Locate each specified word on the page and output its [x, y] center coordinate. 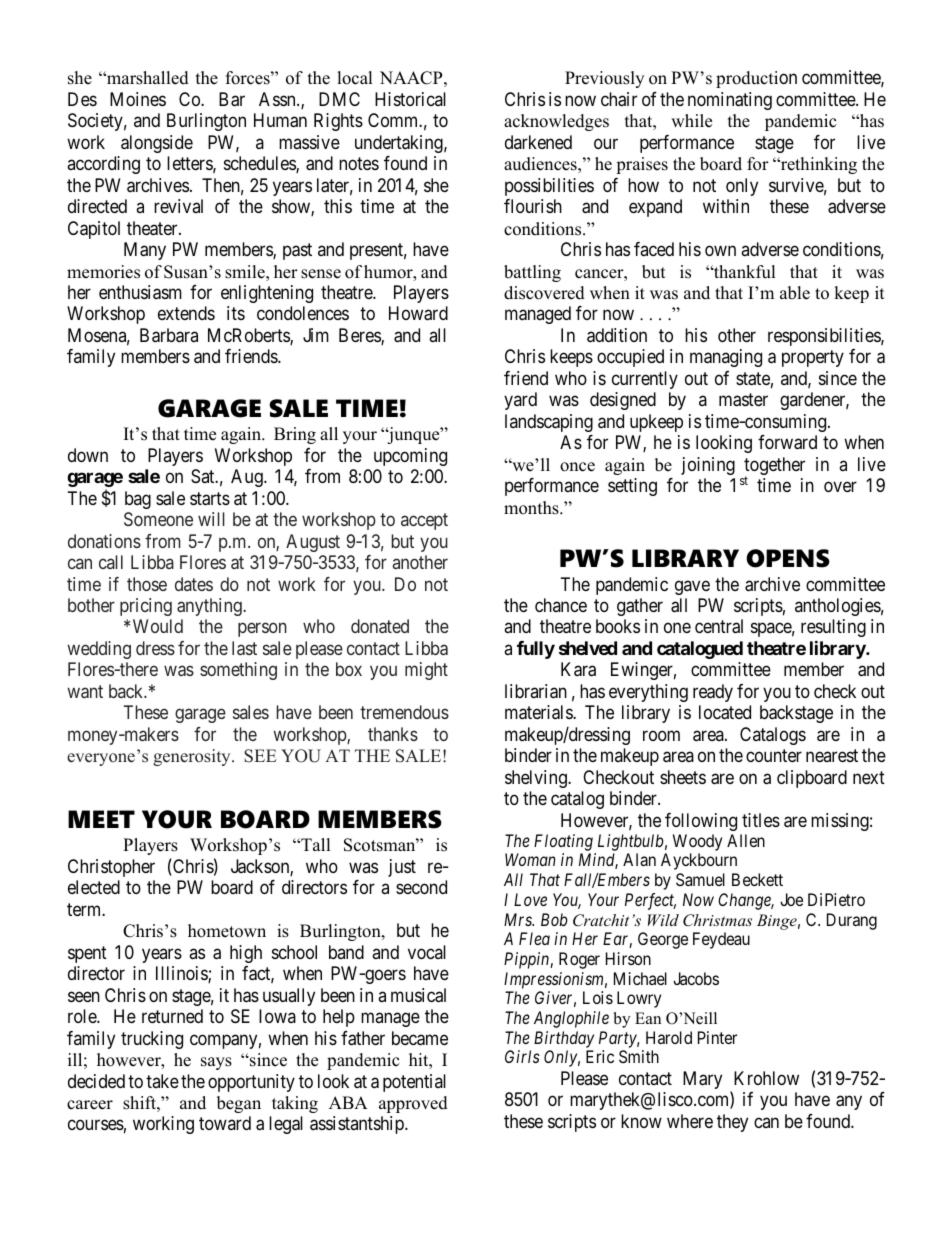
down [88, 455]
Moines [138, 99]
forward [787, 442]
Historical [410, 99]
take [162, 1081]
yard [520, 401]
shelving [537, 779]
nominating [730, 101]
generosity [193, 757]
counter [774, 756]
